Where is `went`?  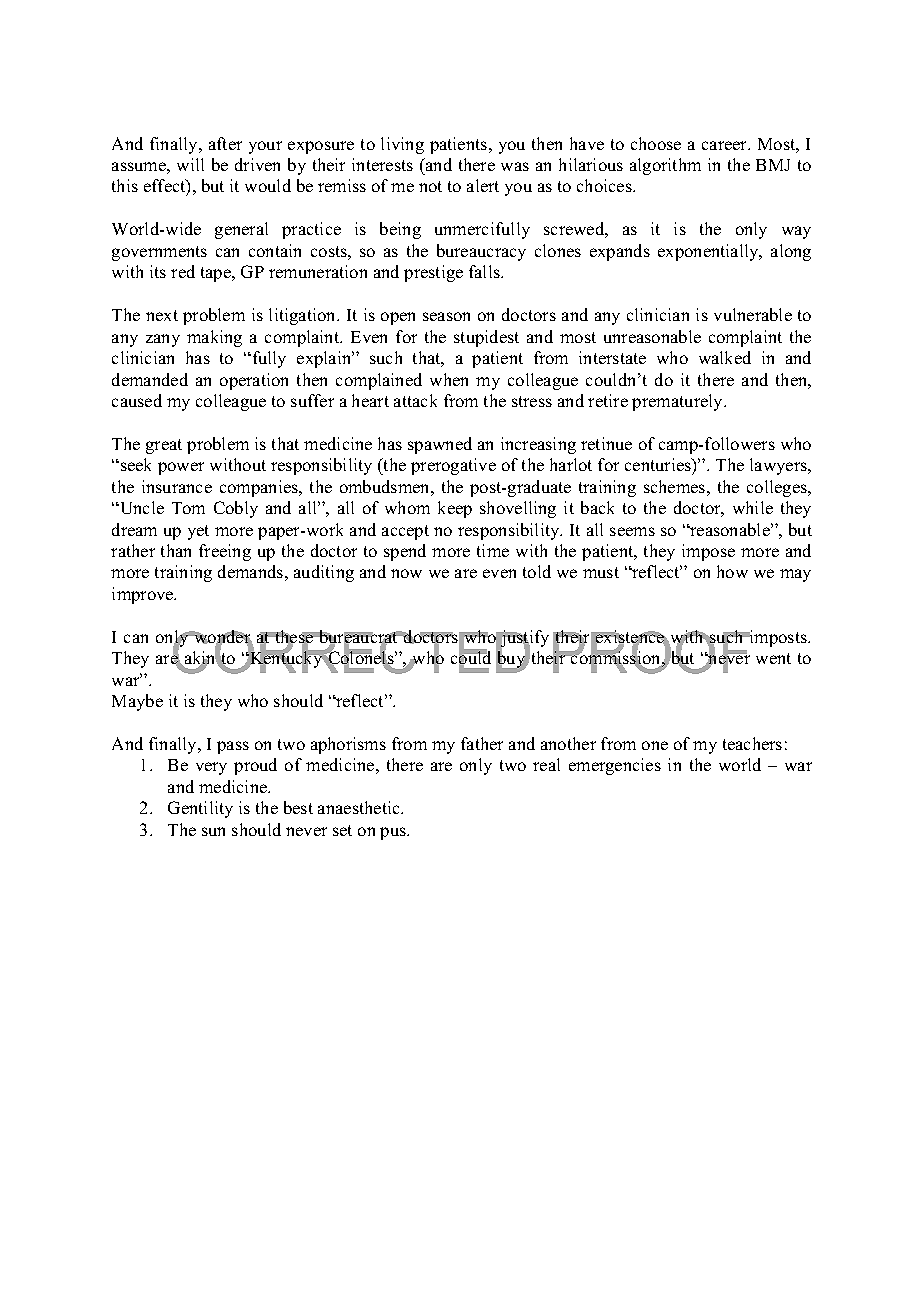
went is located at coordinates (773, 658).
